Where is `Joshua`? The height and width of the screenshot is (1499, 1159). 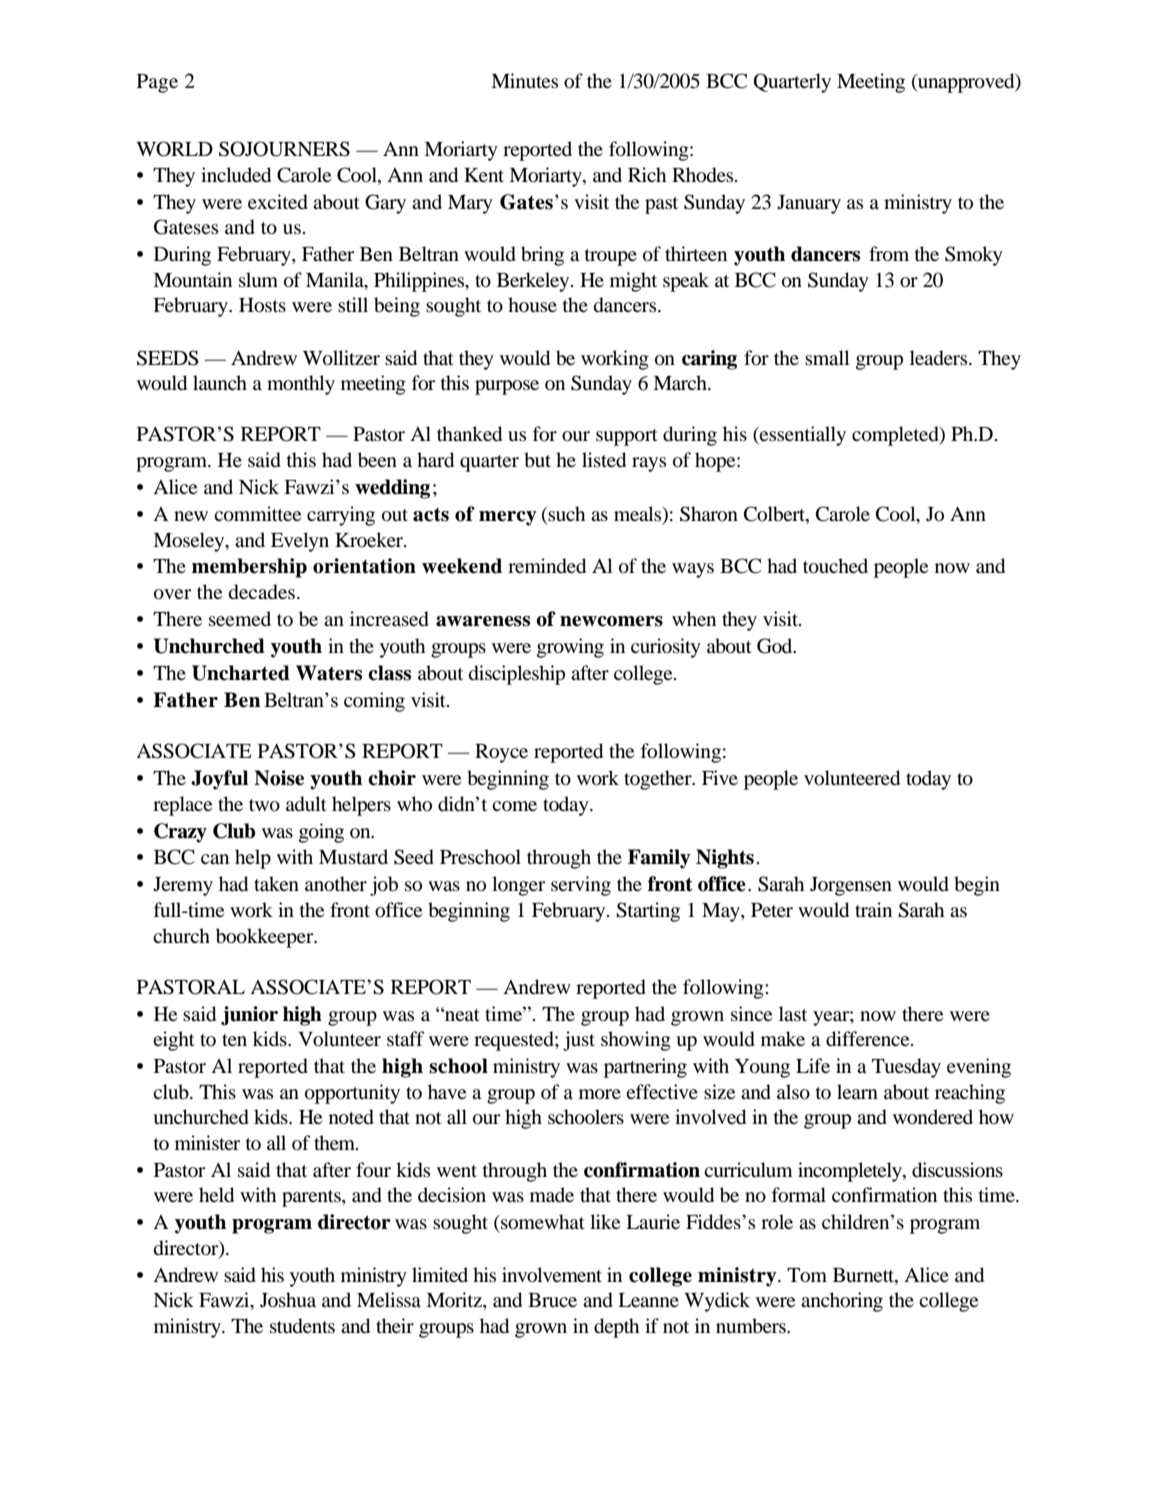
Joshua is located at coordinates (288, 1300).
